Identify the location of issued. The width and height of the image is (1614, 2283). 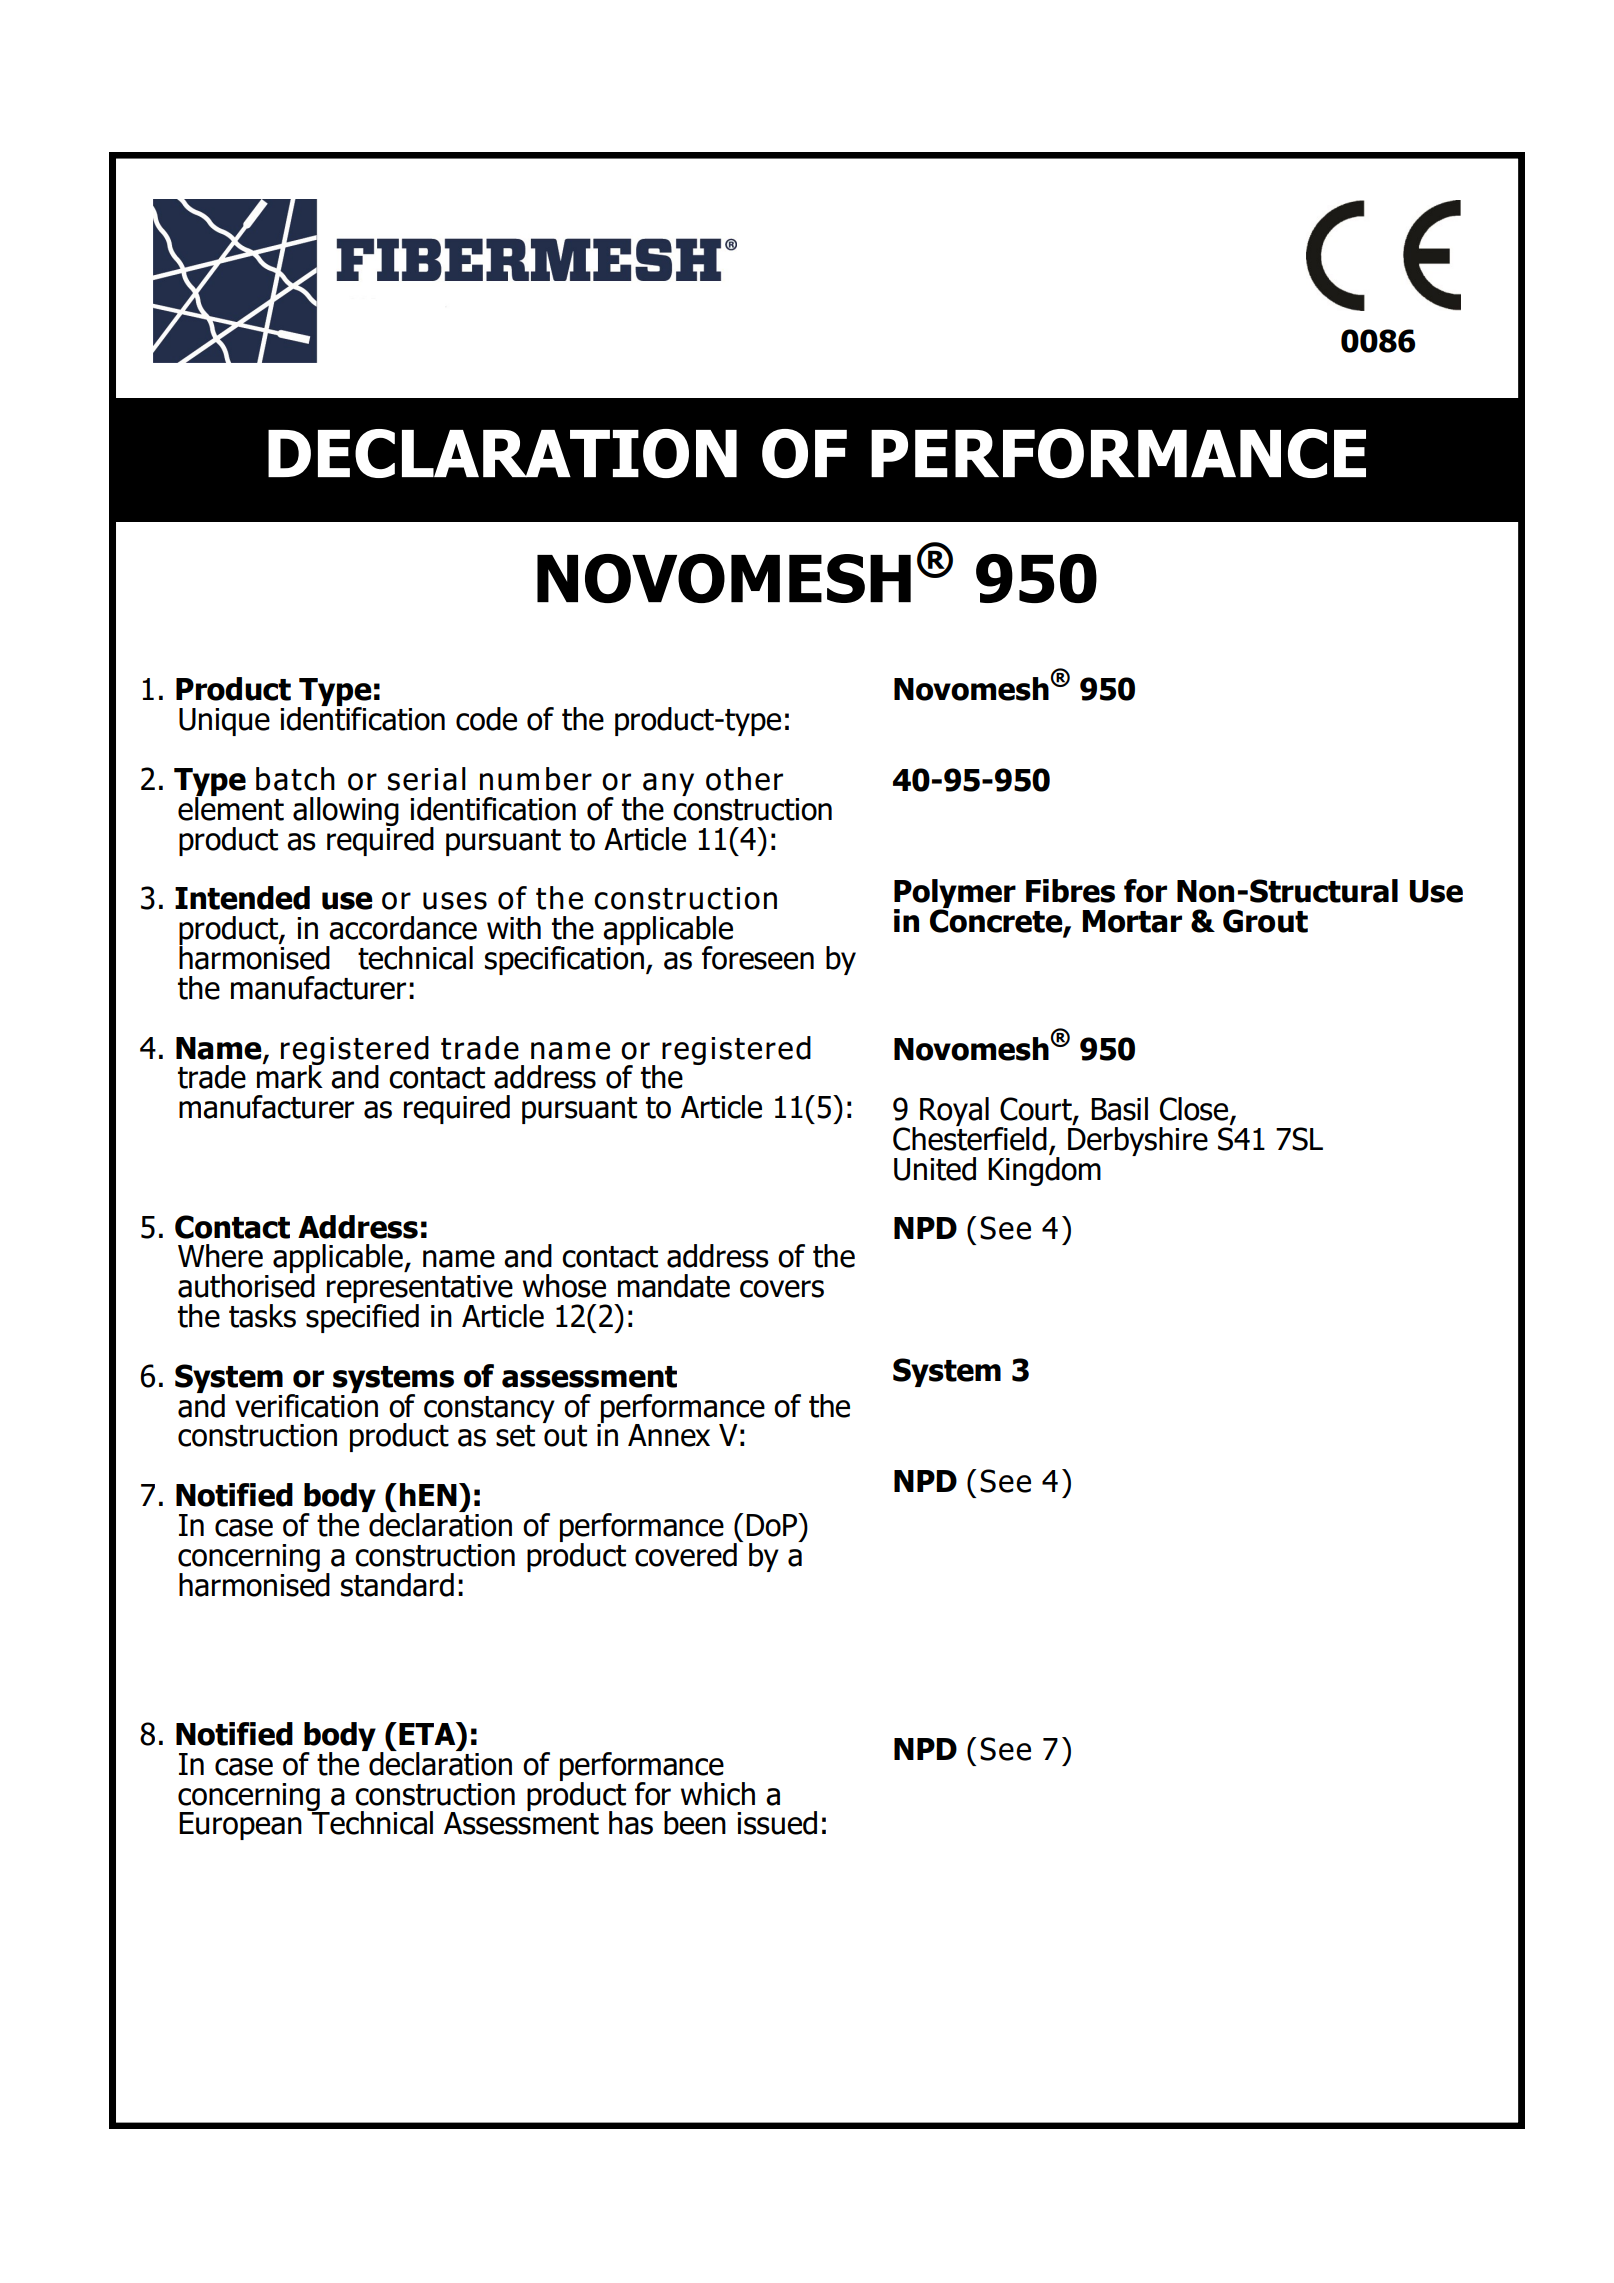
(777, 1823).
